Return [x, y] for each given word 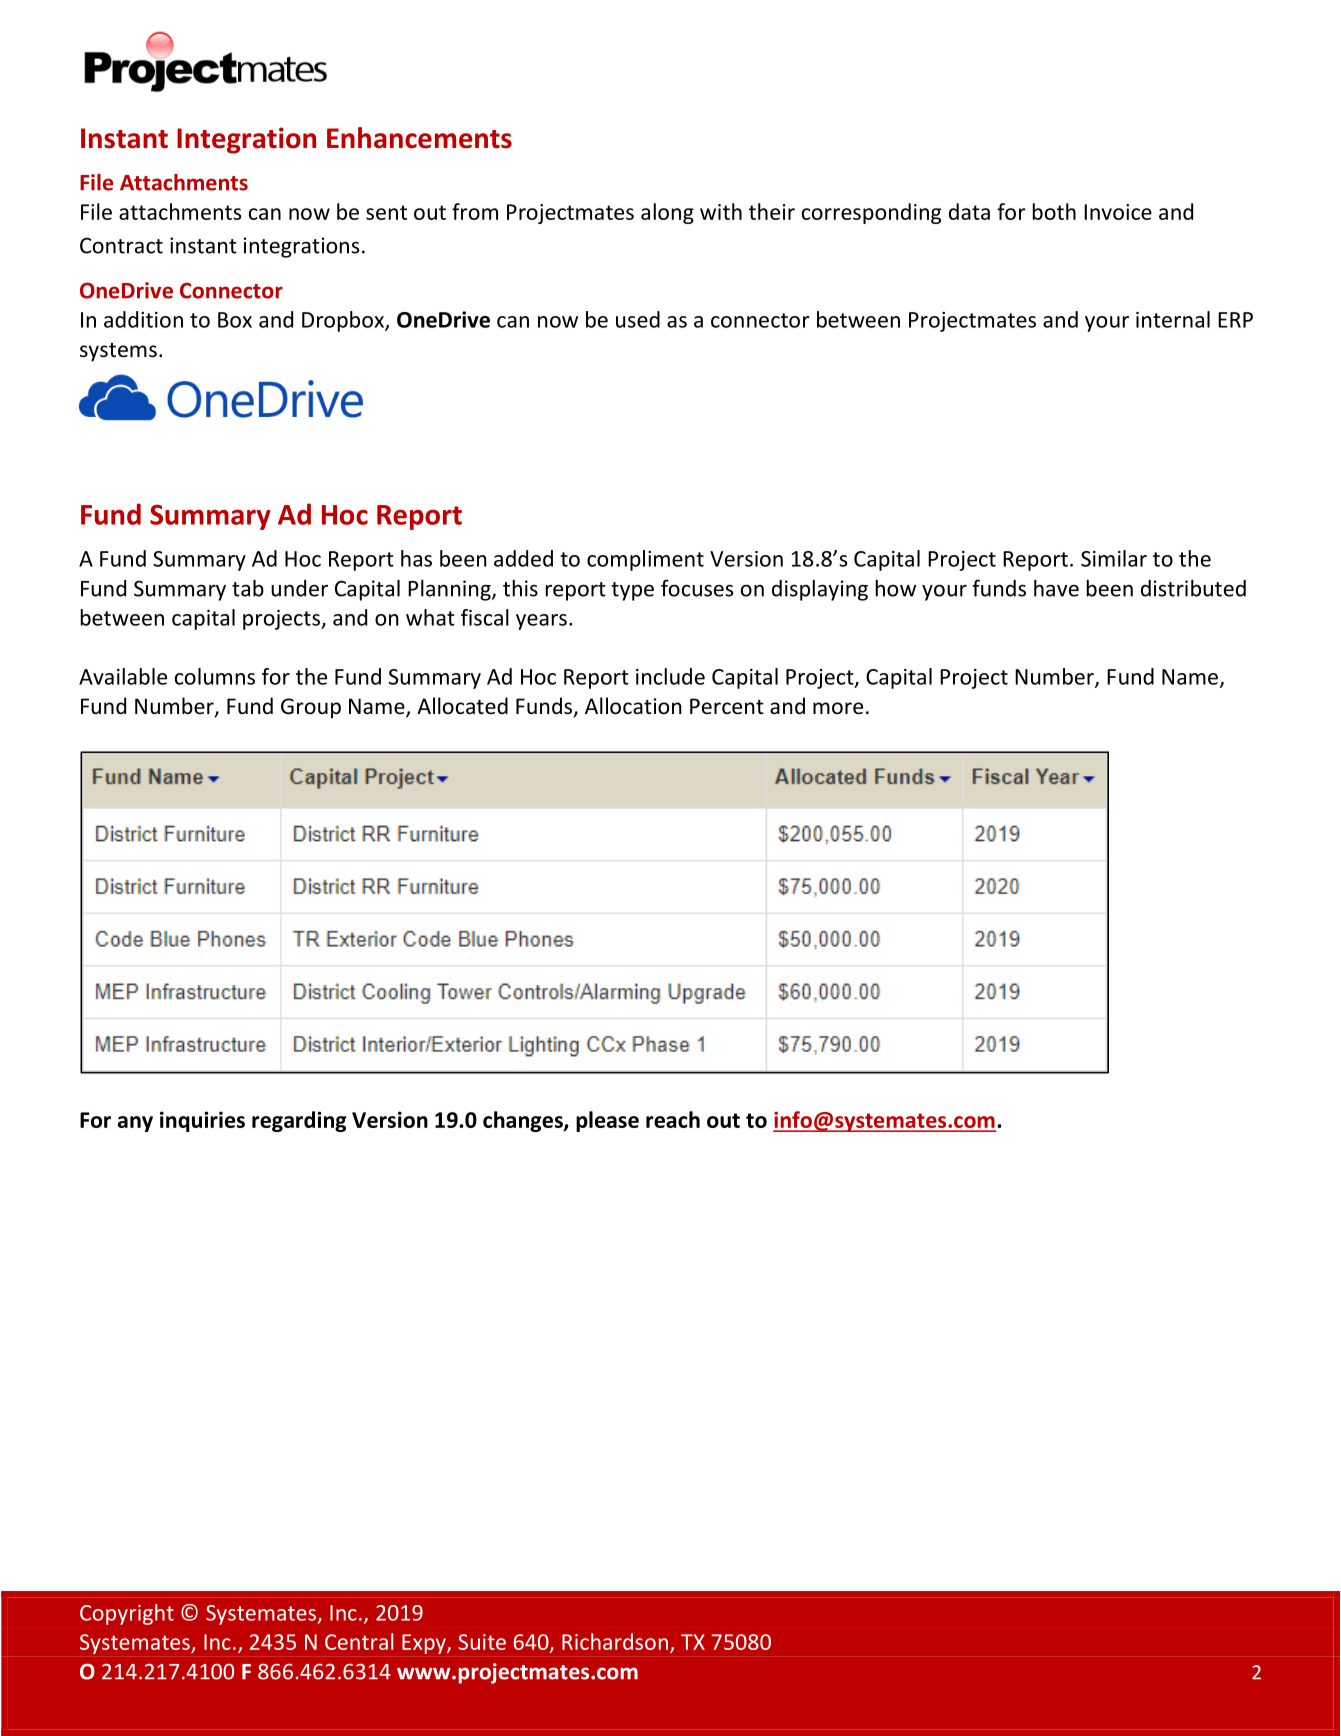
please [607, 1121]
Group [311, 708]
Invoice [1118, 212]
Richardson [615, 1641]
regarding [299, 1121]
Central [359, 1641]
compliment [645, 560]
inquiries [202, 1121]
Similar [1114, 558]
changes [524, 1121]
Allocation [633, 706]
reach [673, 1119]
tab [248, 588]
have [1056, 588]
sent [386, 212]
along [667, 213]
